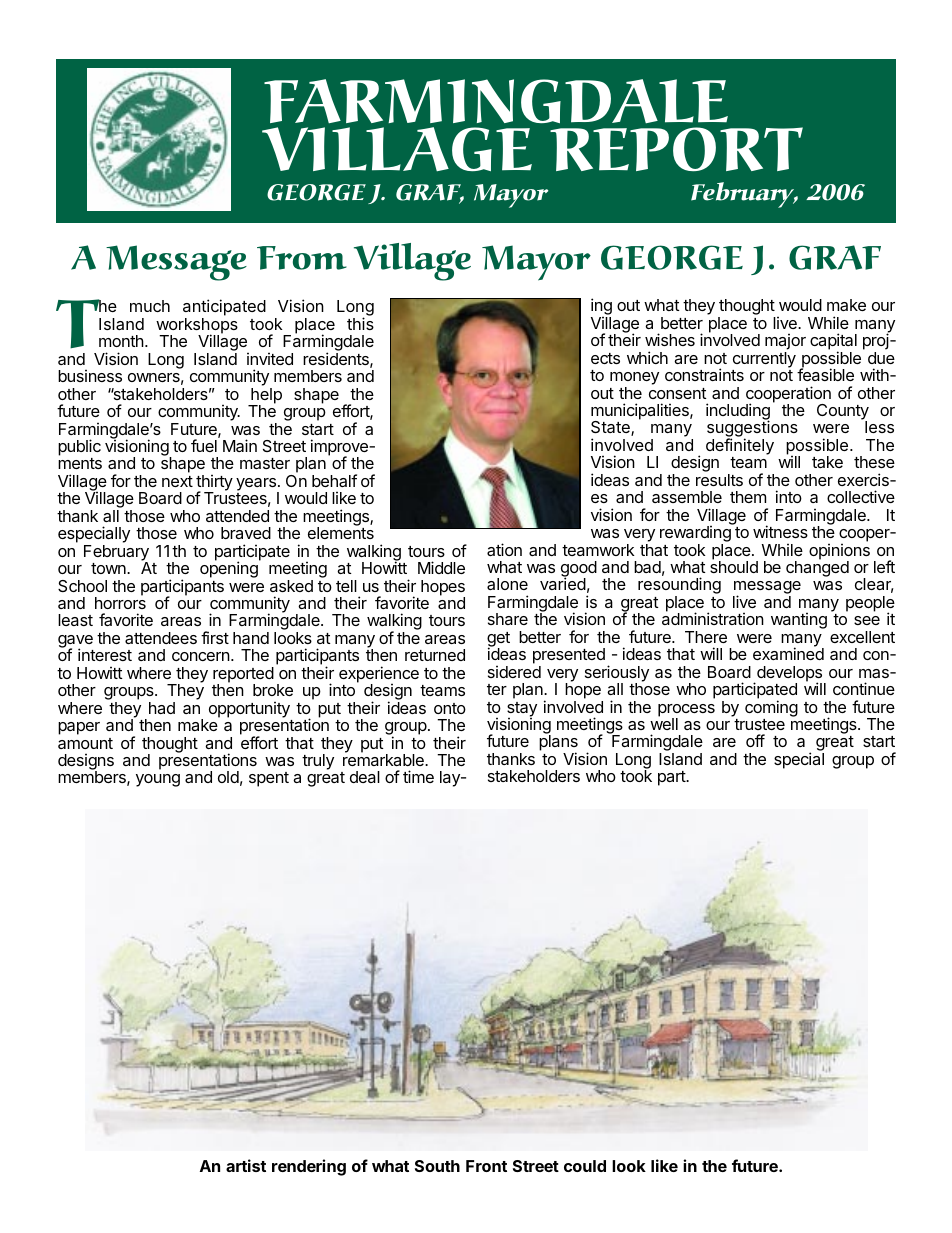  Describe the element at coordinates (785, 343) in the image. I see `major` at that location.
